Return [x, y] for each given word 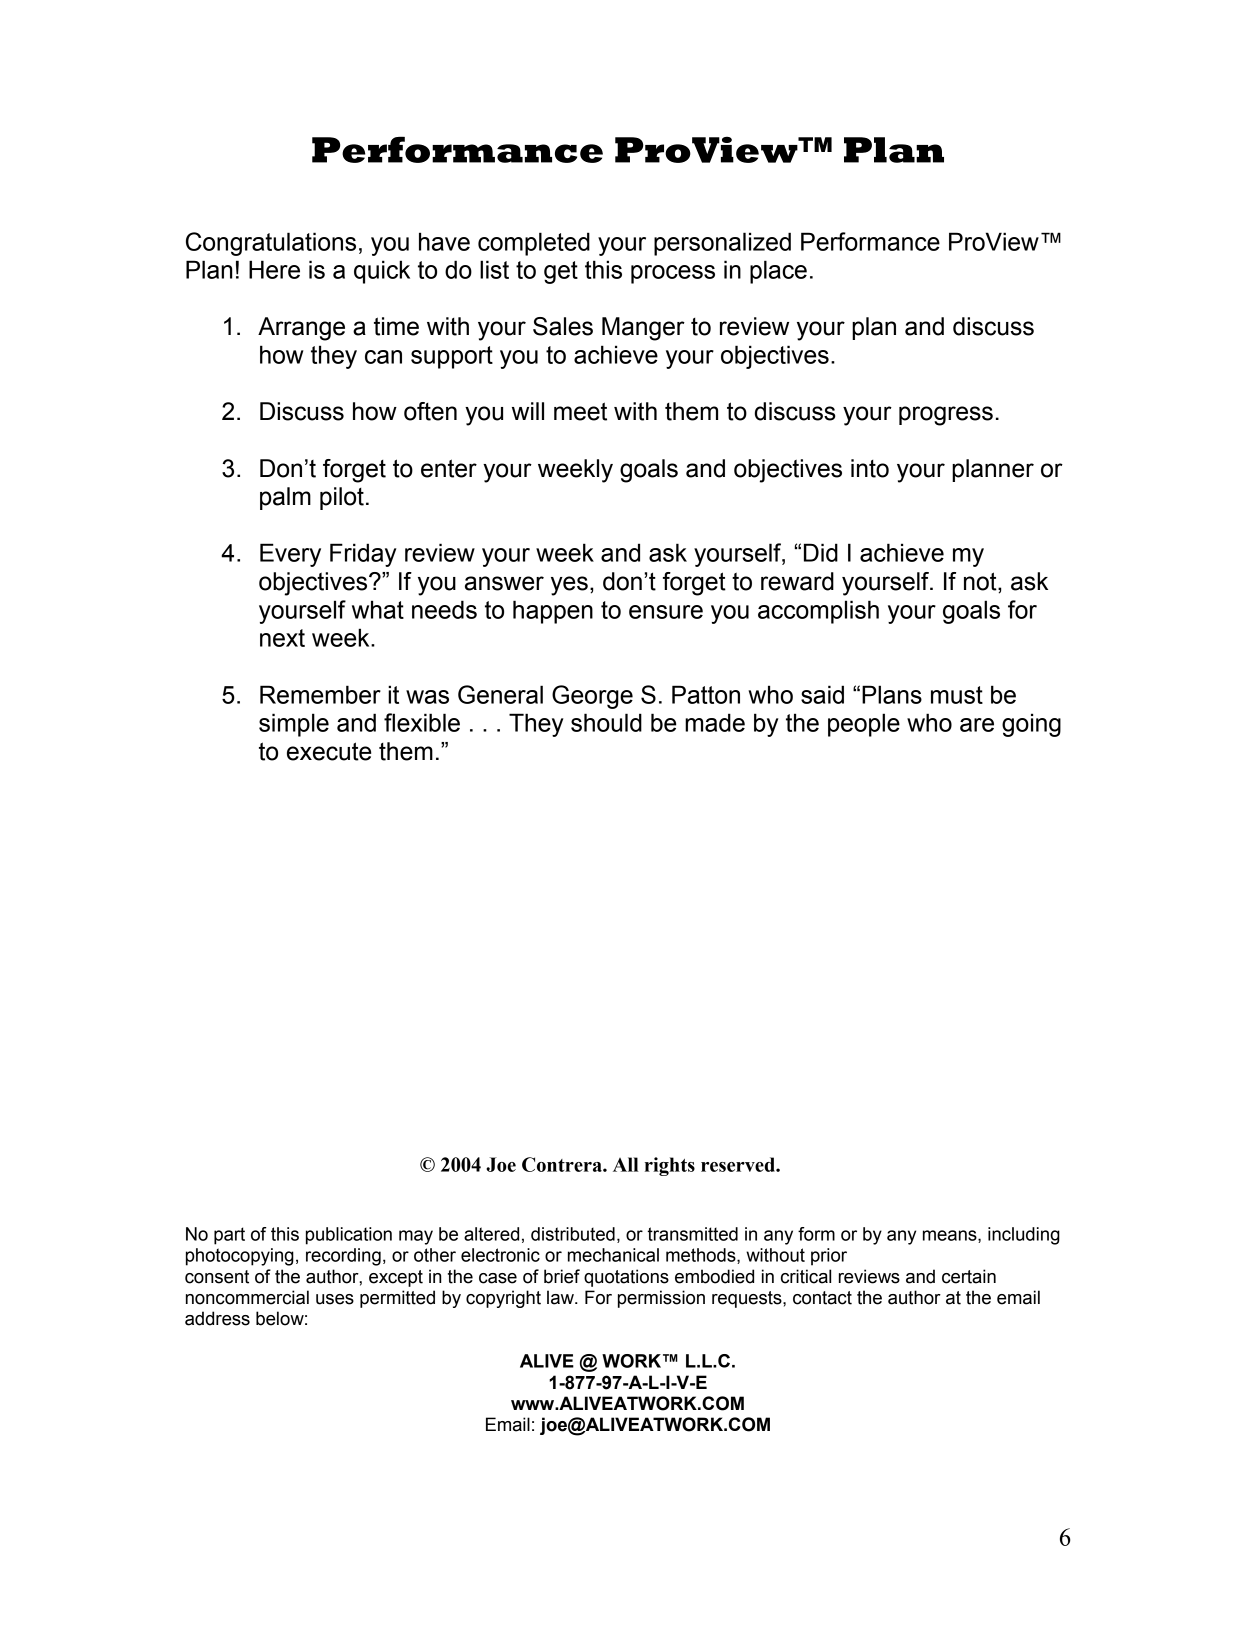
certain [969, 1276]
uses [335, 1299]
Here [274, 269]
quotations [626, 1278]
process [673, 274]
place [778, 272]
